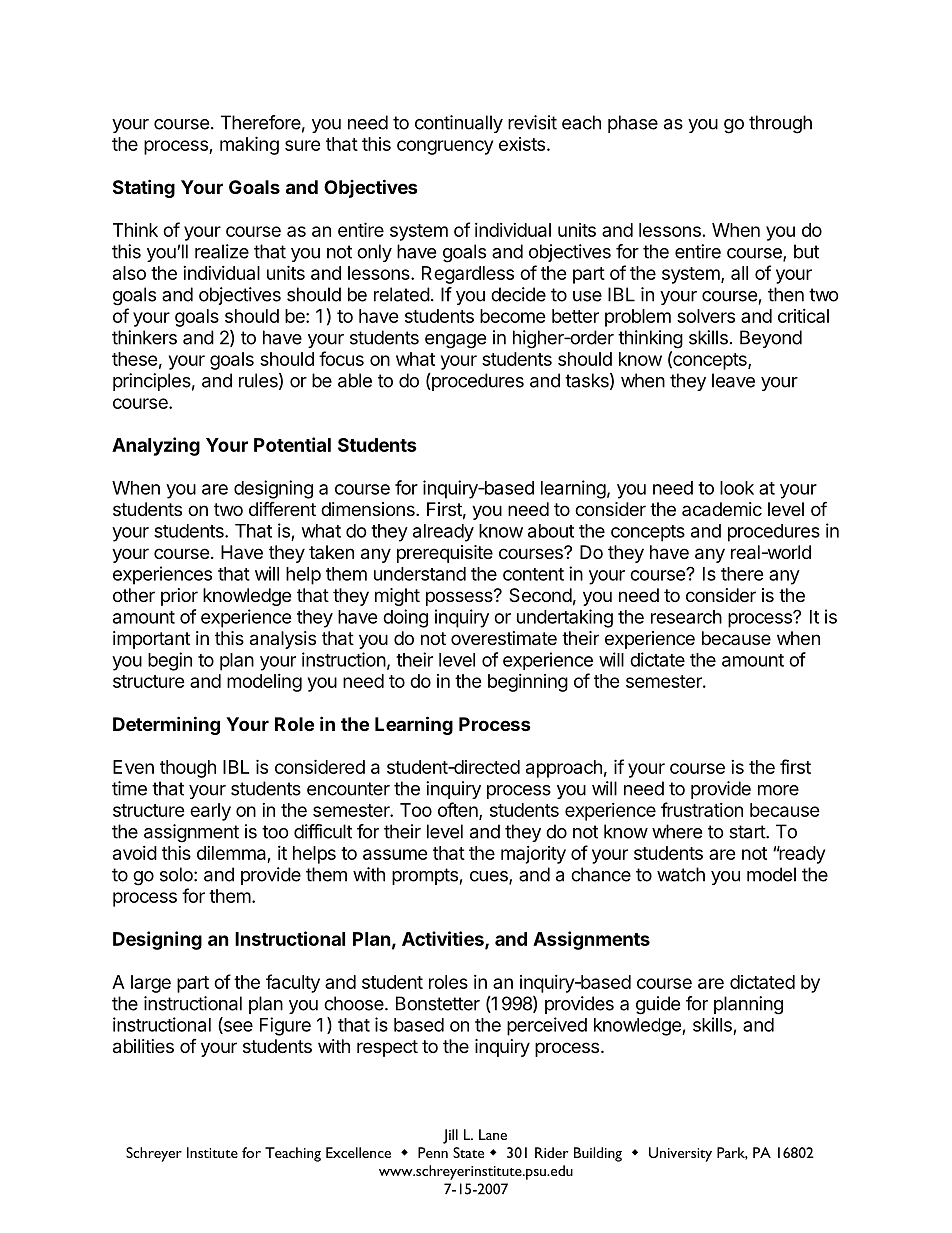 This screenshot has width=952, height=1233. I want to click on making, so click(249, 145).
